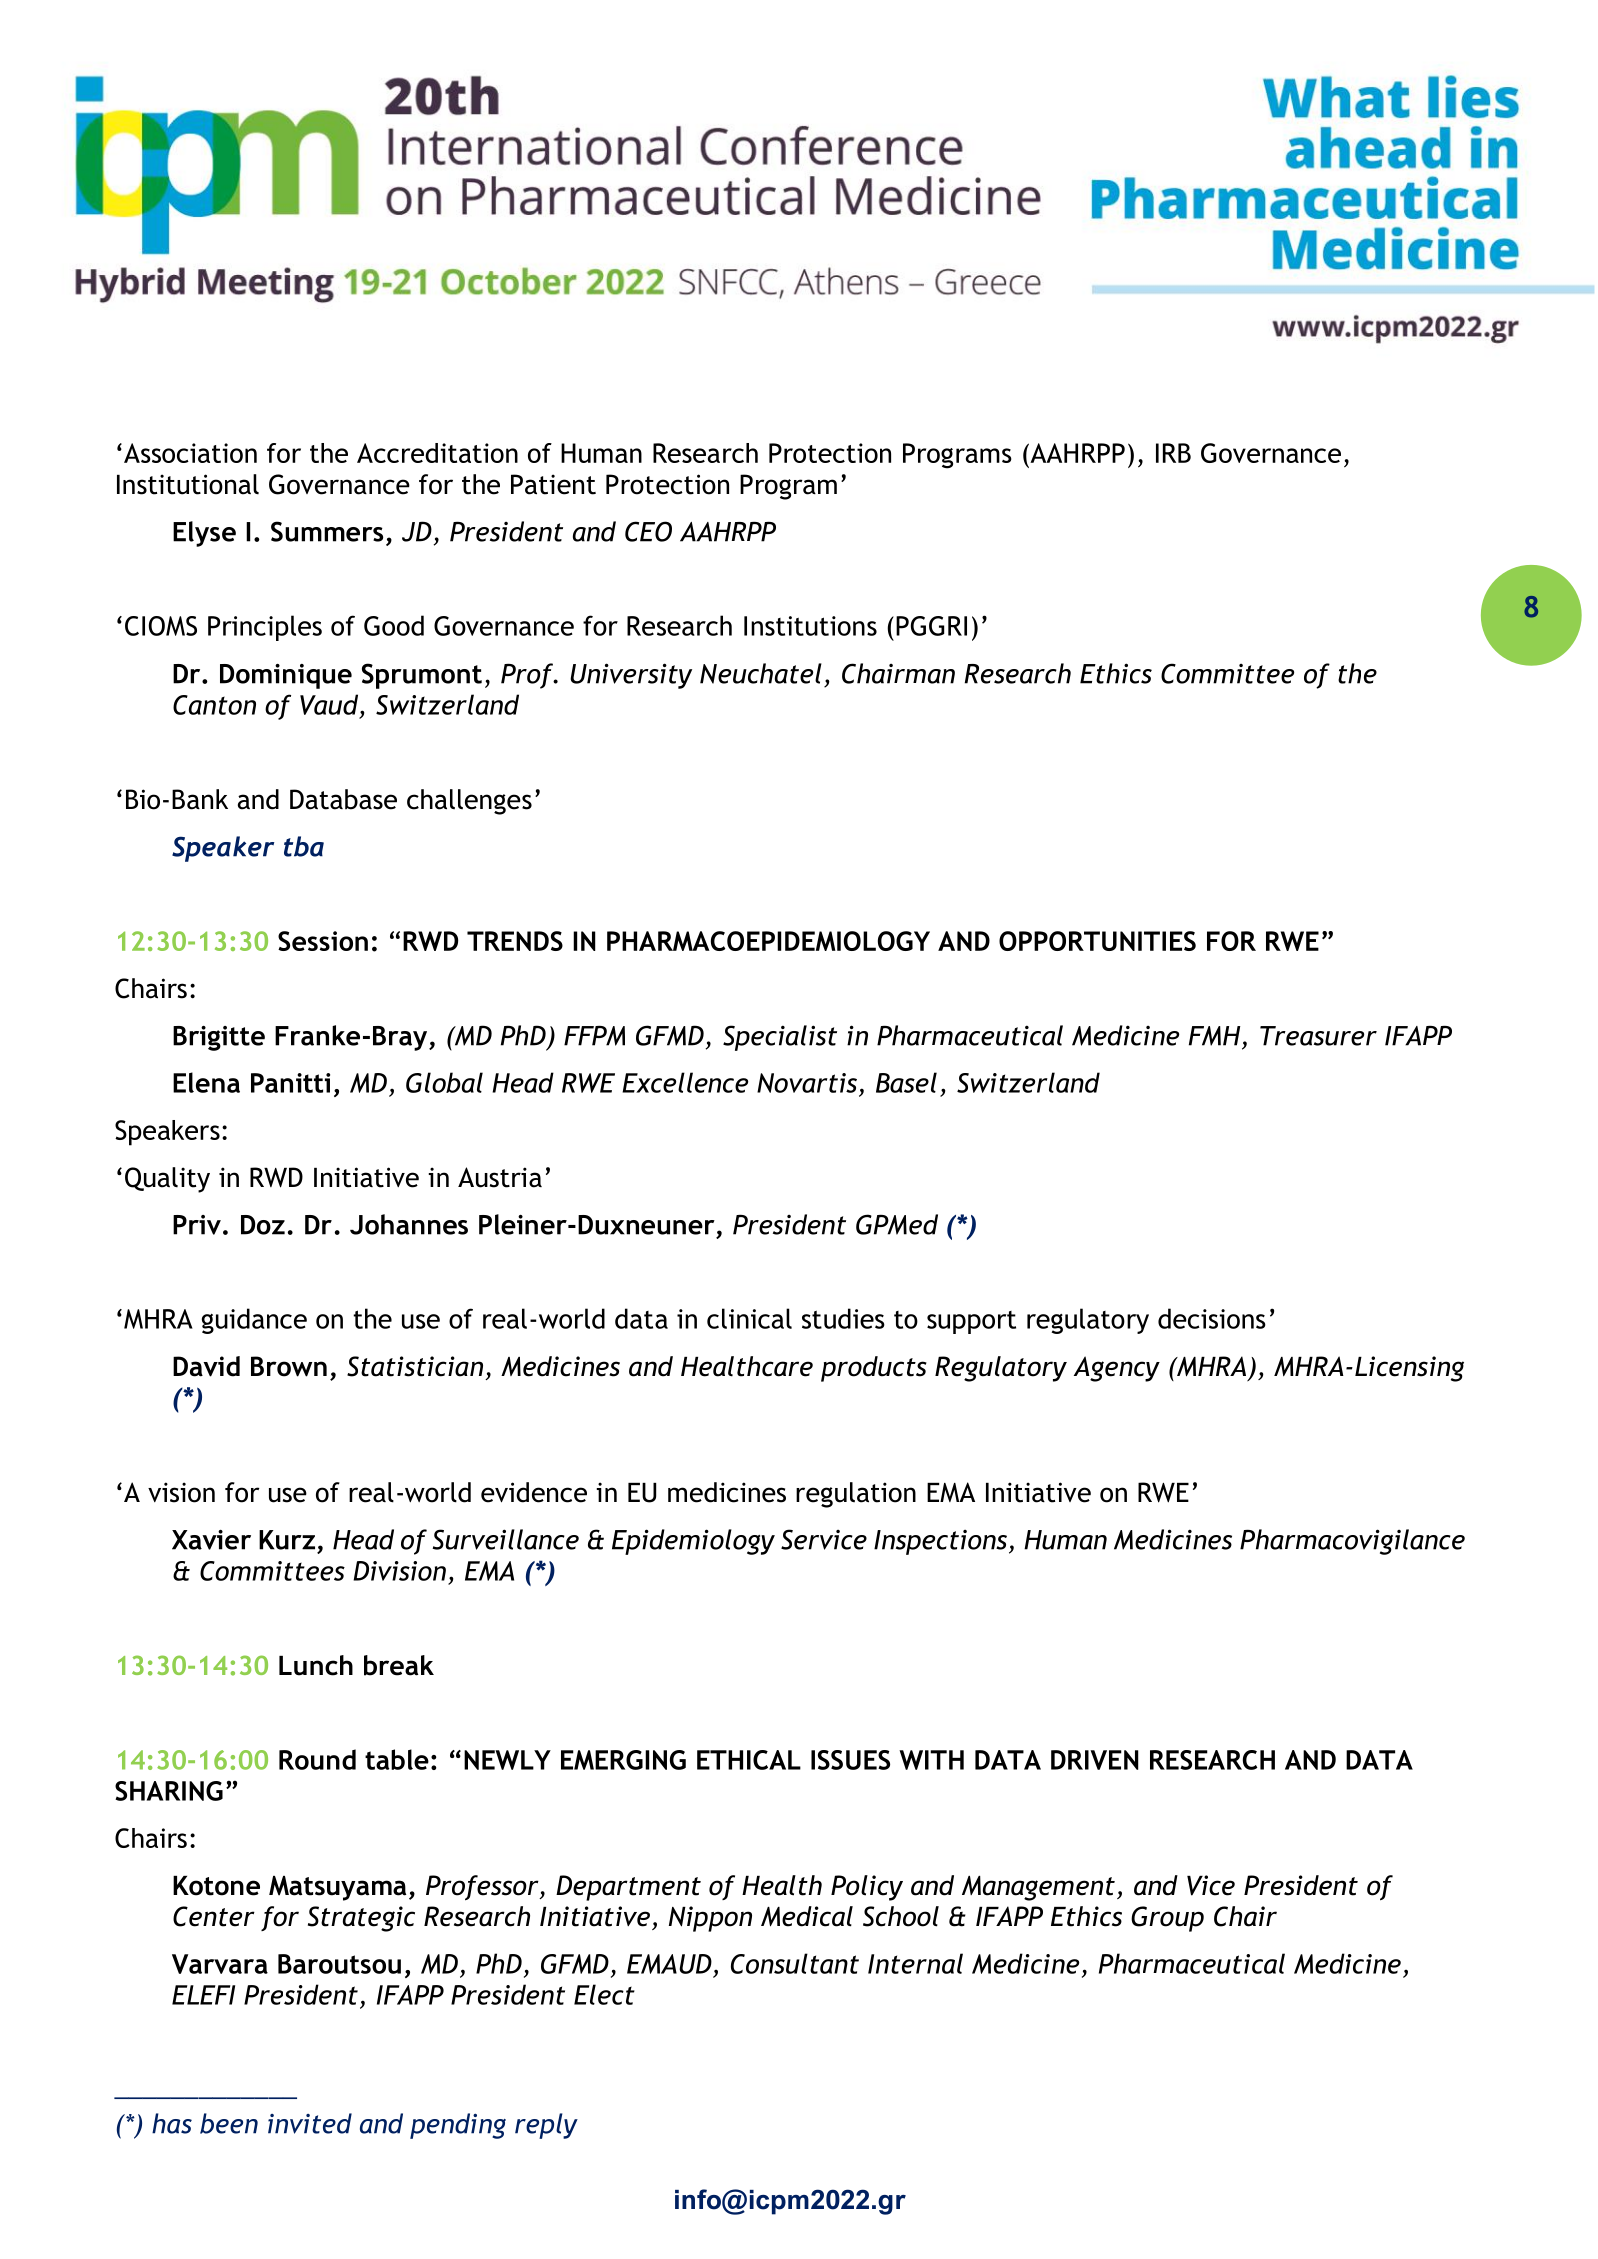 This screenshot has width=1598, height=2259. Describe the element at coordinates (327, 531) in the screenshot. I see `Summers` at that location.
